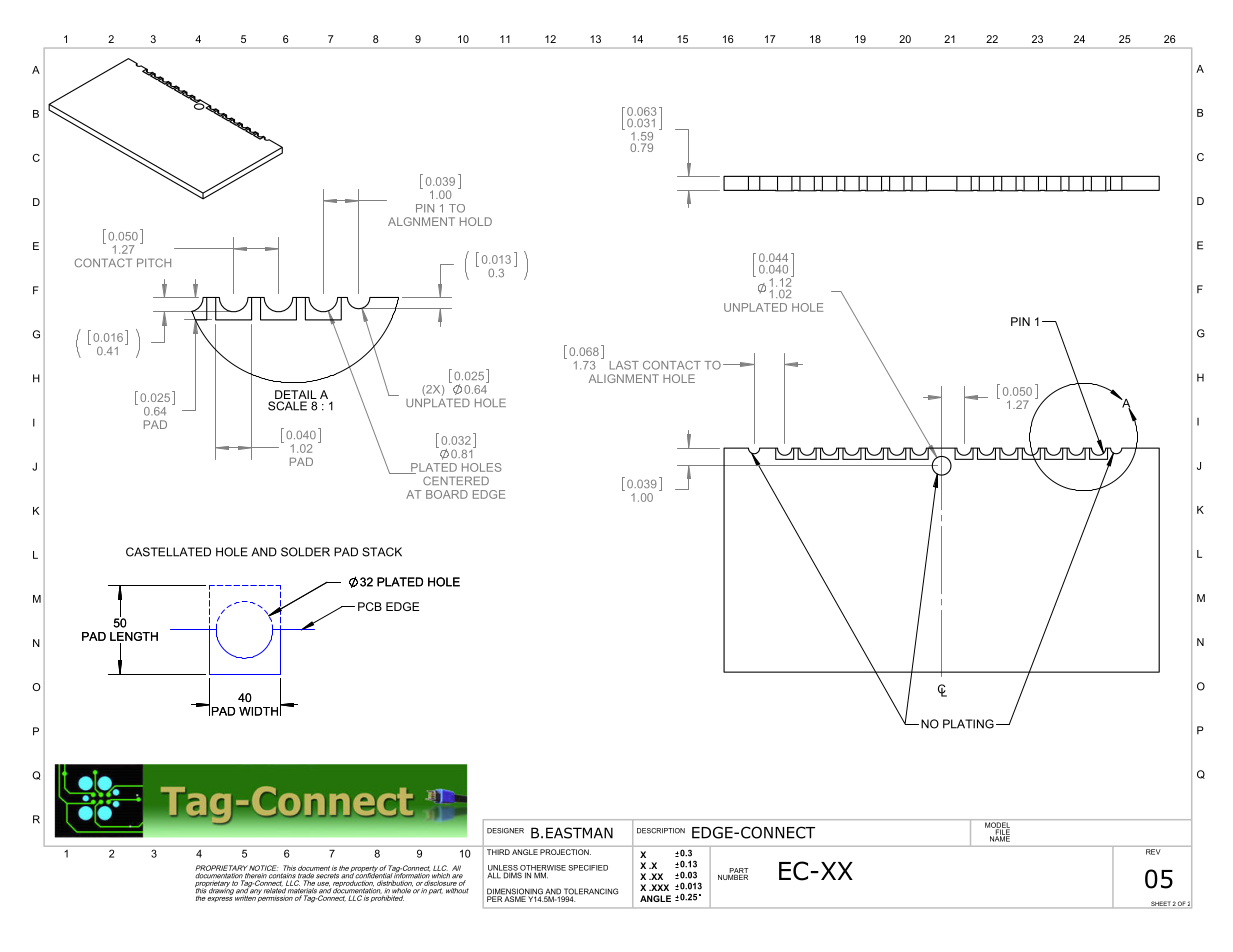 The image size is (1233, 952). I want to click on CENTERED, so click(456, 480).
